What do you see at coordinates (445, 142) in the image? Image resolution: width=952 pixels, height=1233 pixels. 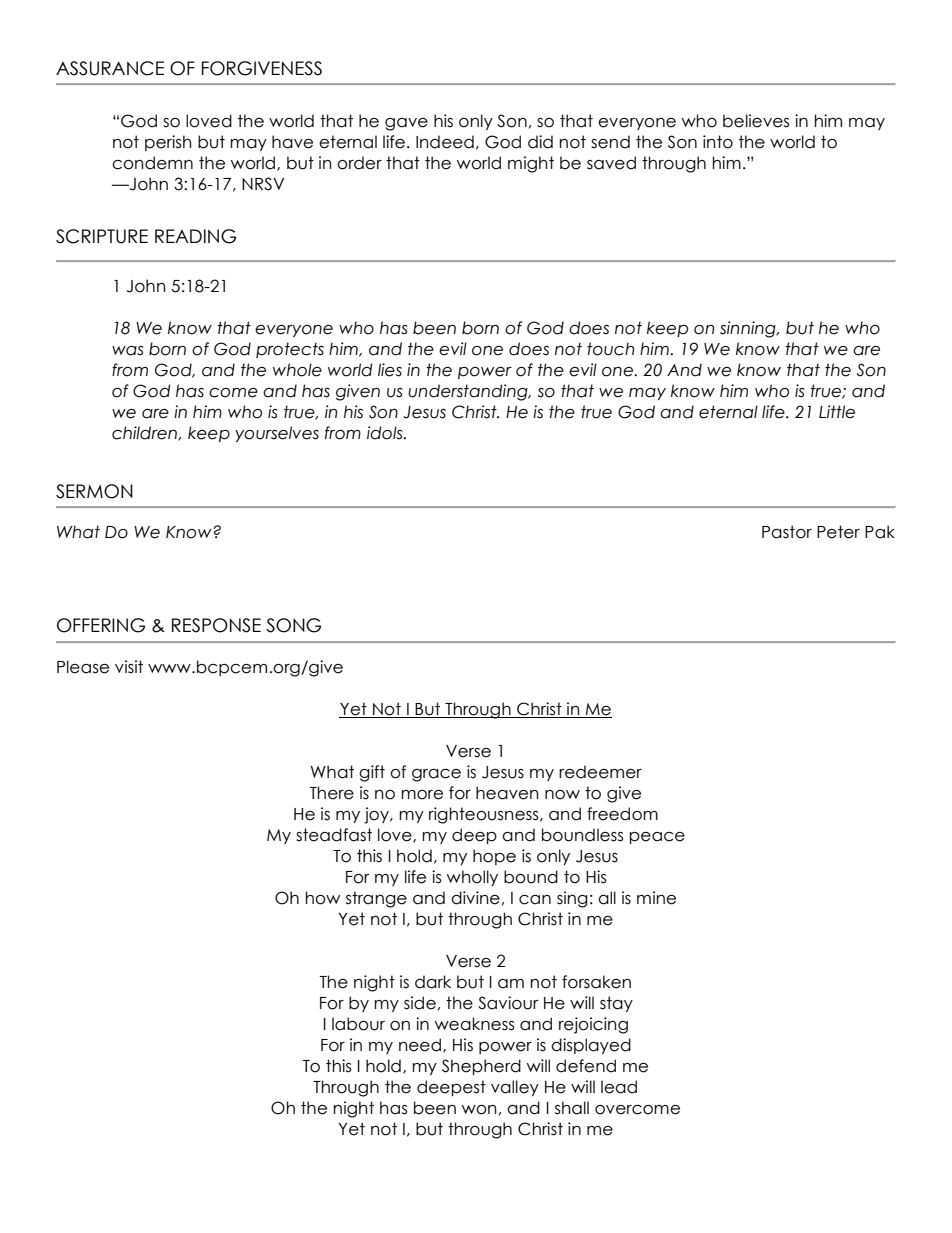 I see `Indeed` at bounding box center [445, 142].
